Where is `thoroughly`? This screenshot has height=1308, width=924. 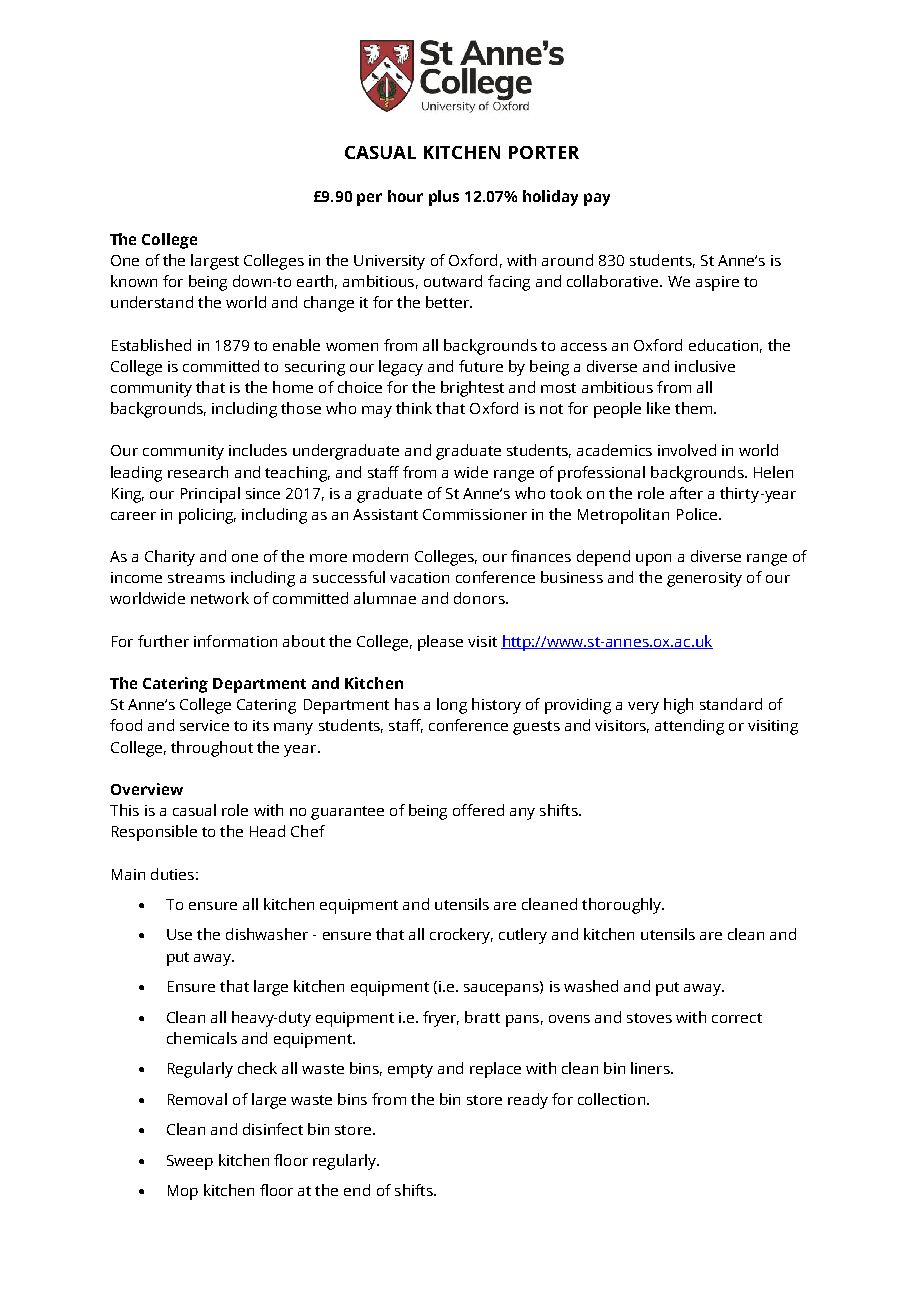
thoroughly is located at coordinates (623, 906).
